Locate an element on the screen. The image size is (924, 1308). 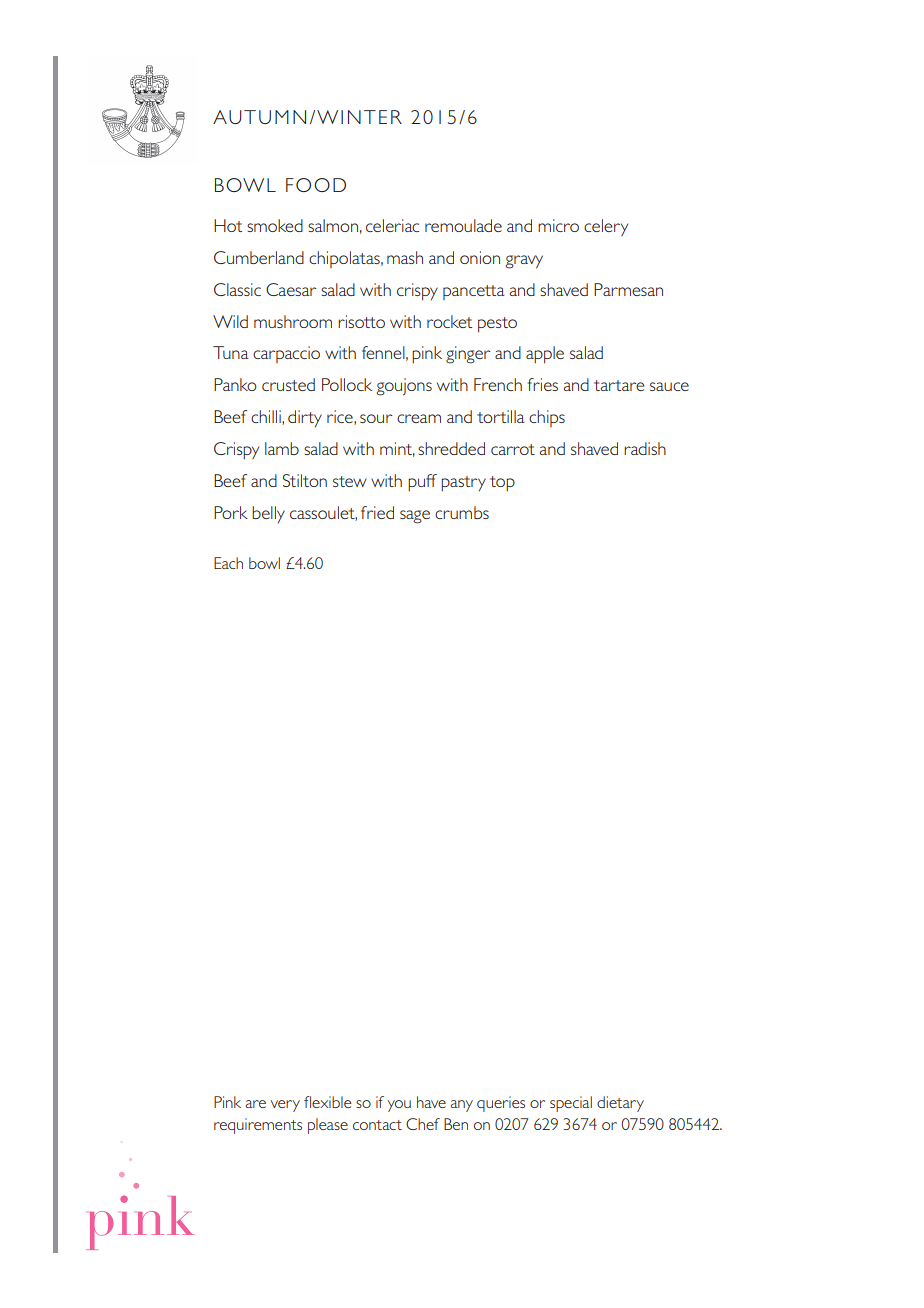
sage is located at coordinates (415, 517).
